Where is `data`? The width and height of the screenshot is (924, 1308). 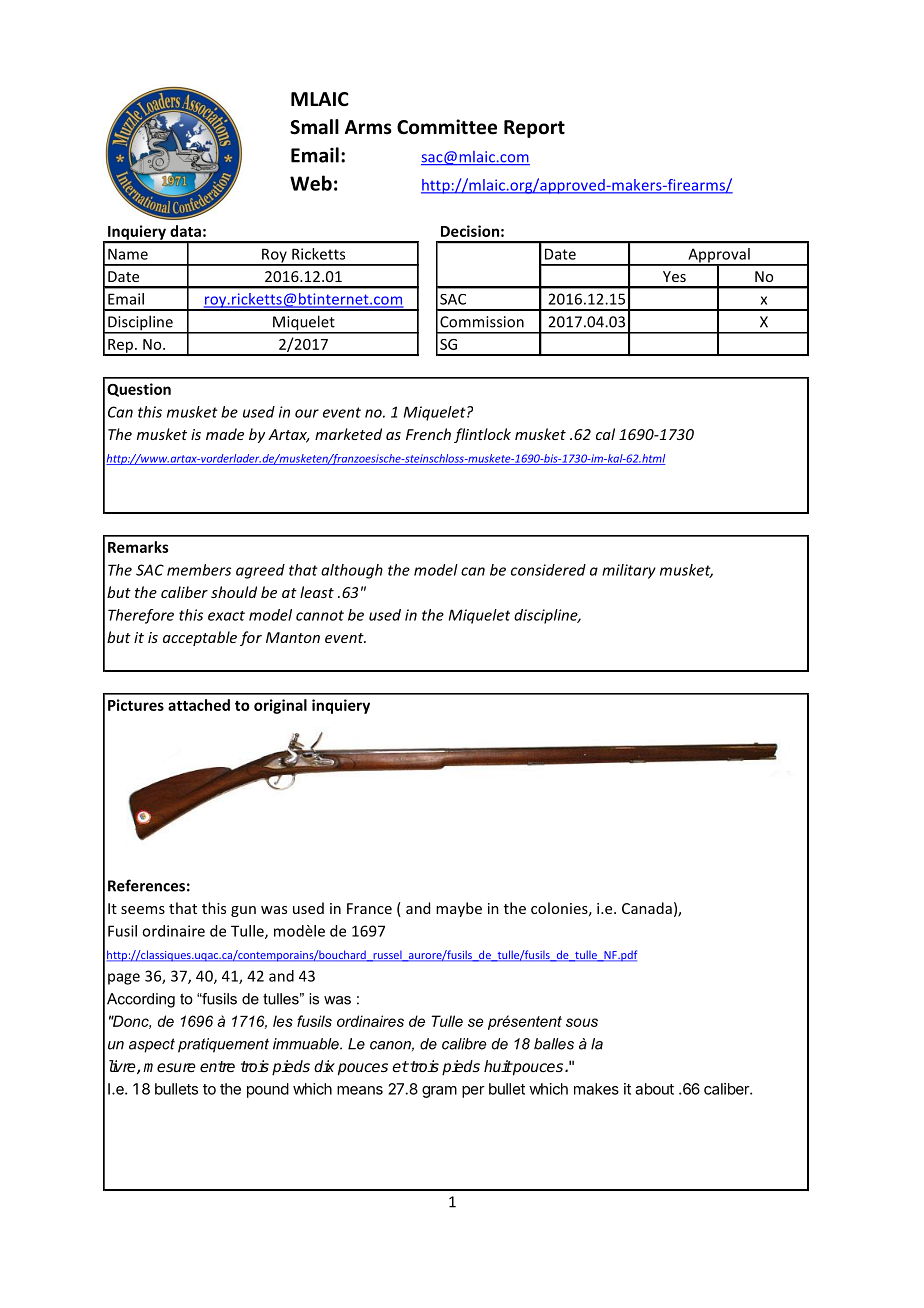
data is located at coordinates (185, 231).
